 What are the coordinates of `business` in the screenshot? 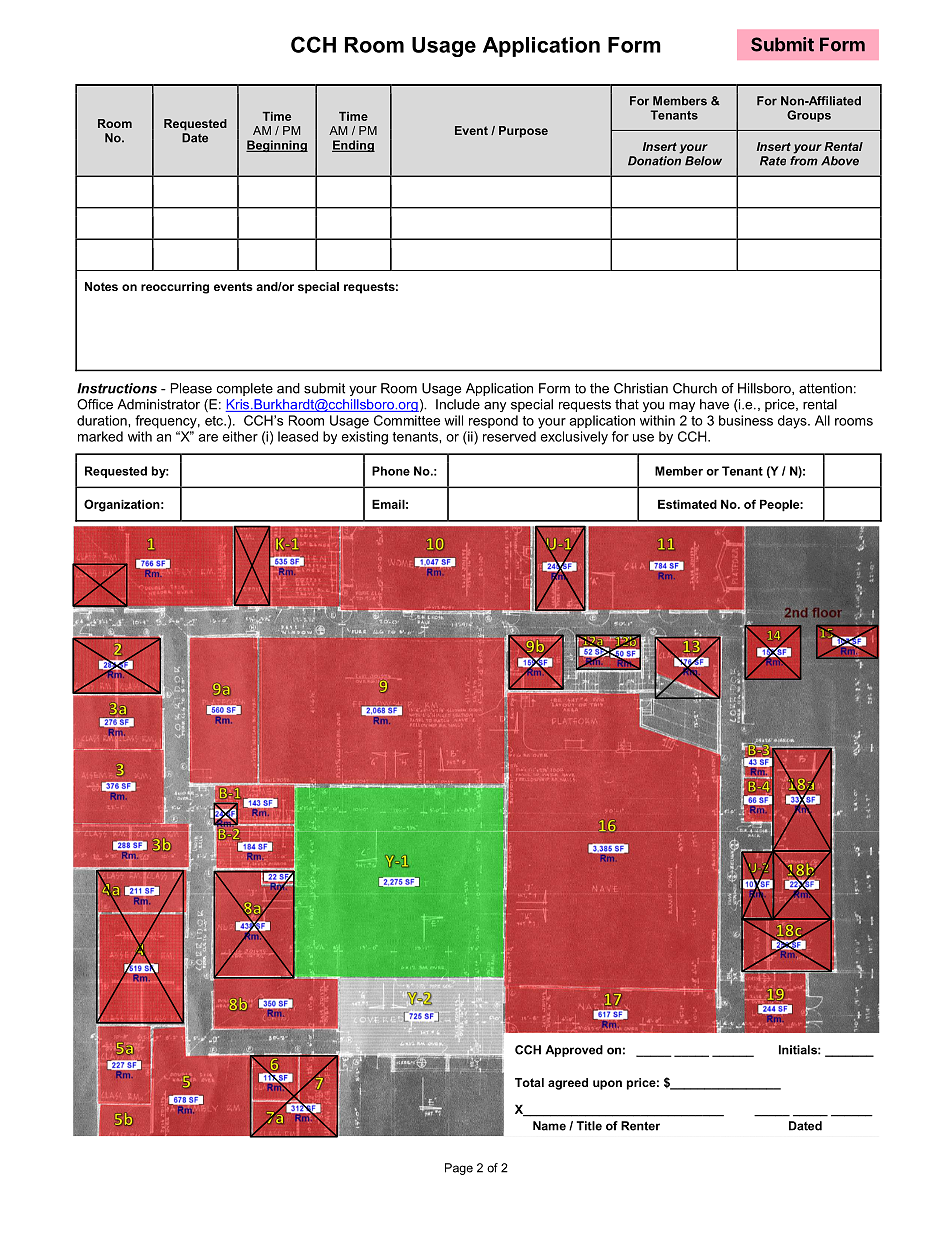 It's located at (746, 420).
